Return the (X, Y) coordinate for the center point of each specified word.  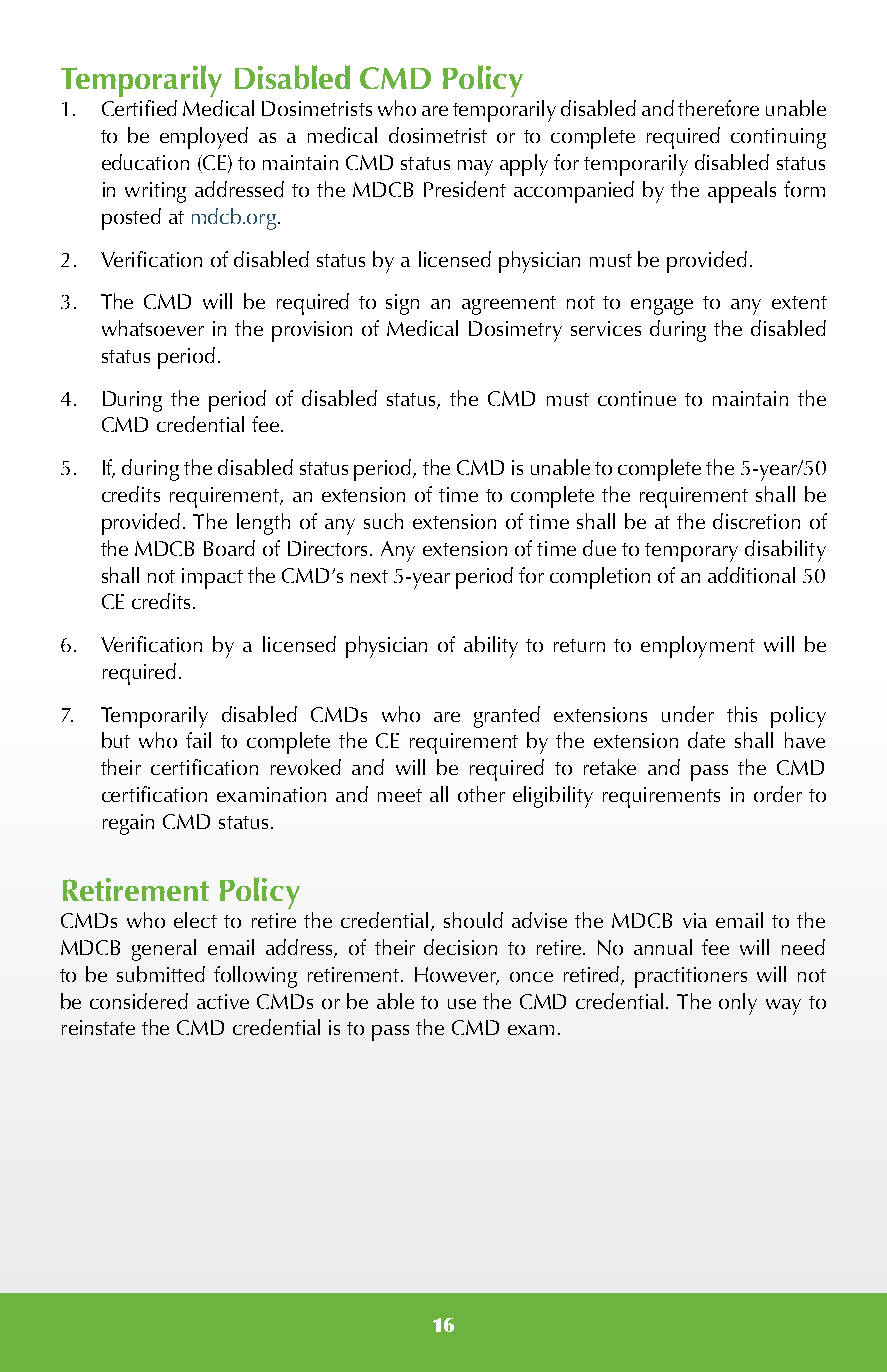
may (475, 168)
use (462, 1004)
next (369, 576)
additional (751, 575)
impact (212, 578)
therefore (718, 108)
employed (204, 138)
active (223, 1001)
